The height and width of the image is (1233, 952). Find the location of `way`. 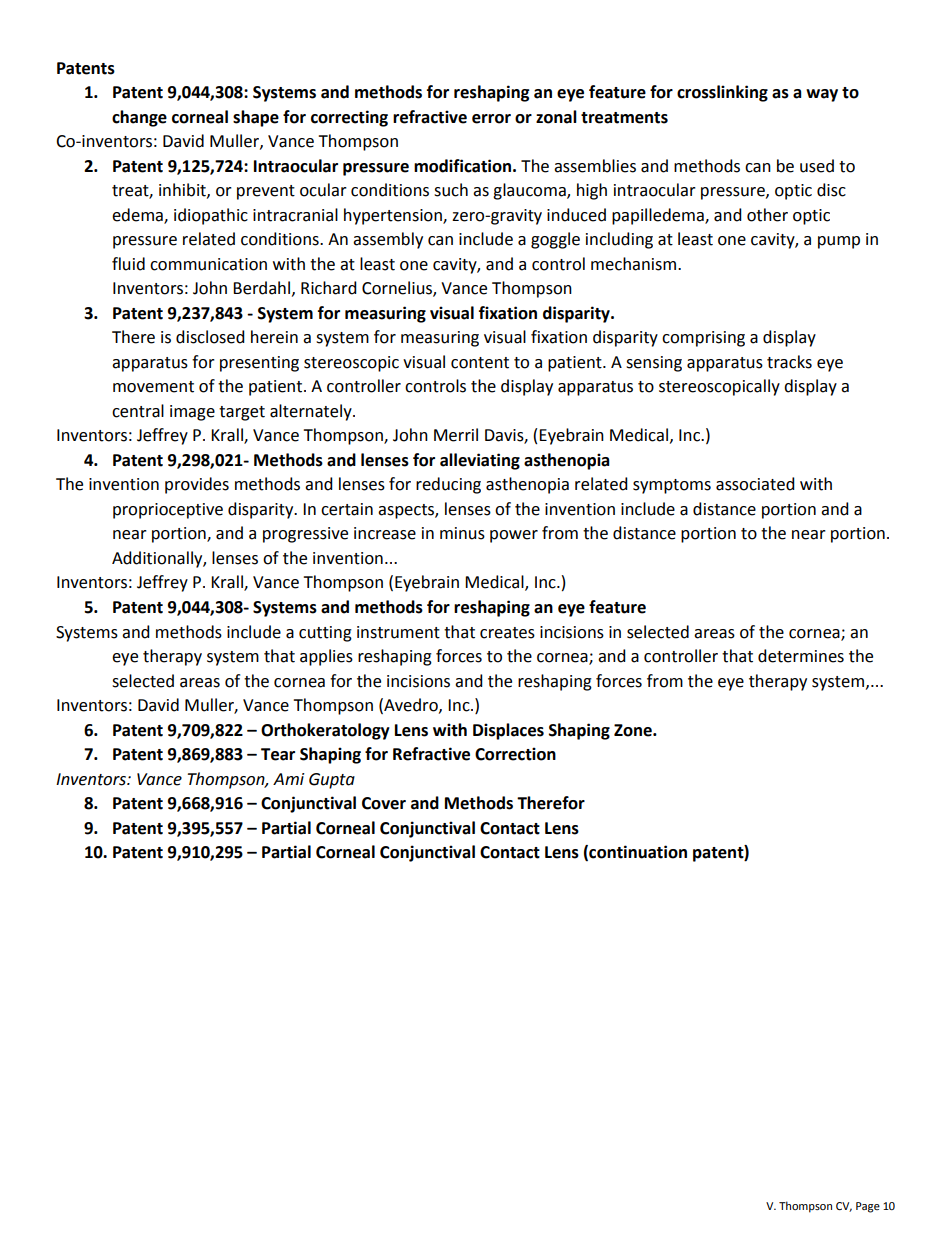

way is located at coordinates (822, 95).
